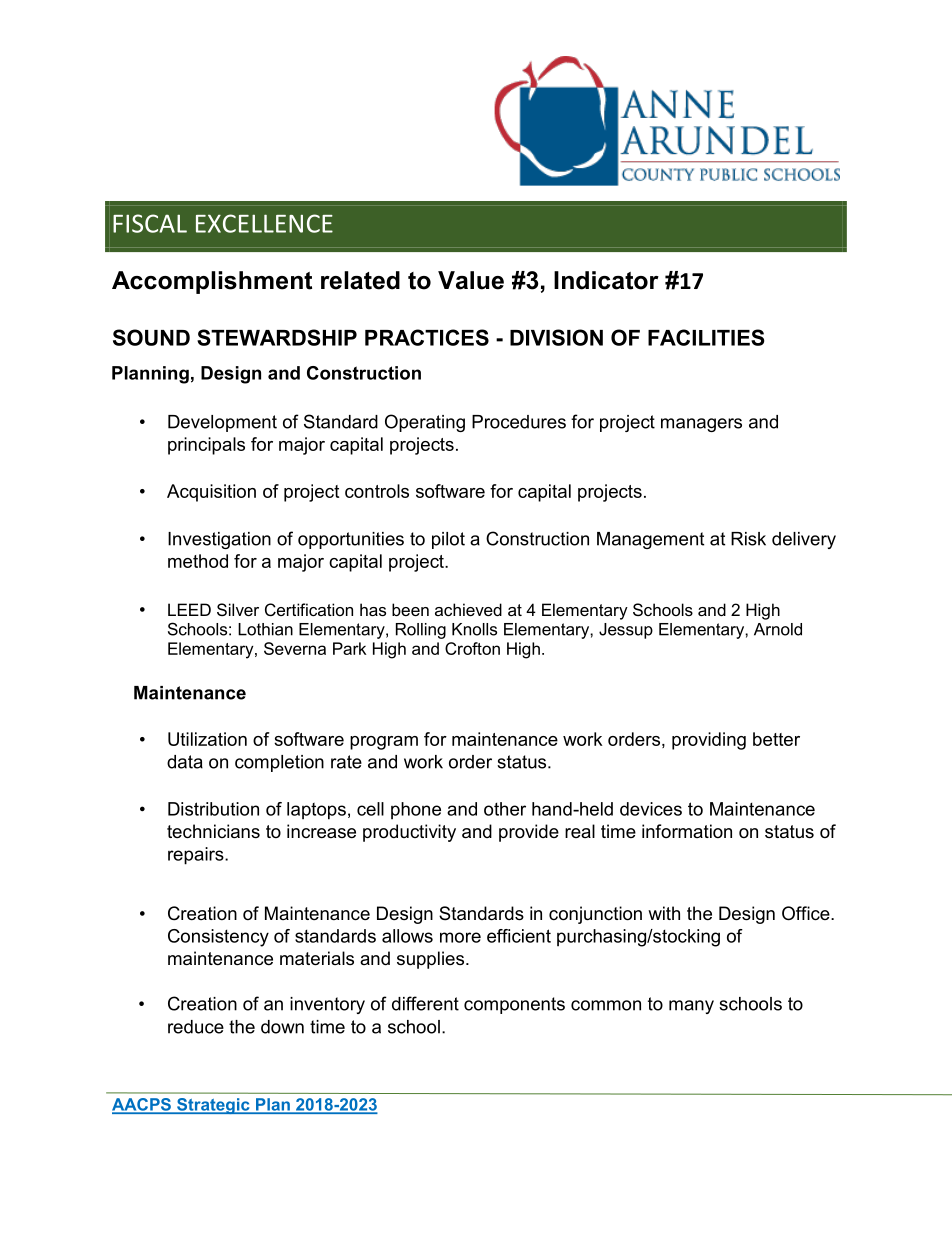 The height and width of the image is (1233, 952). I want to click on components, so click(514, 1005).
